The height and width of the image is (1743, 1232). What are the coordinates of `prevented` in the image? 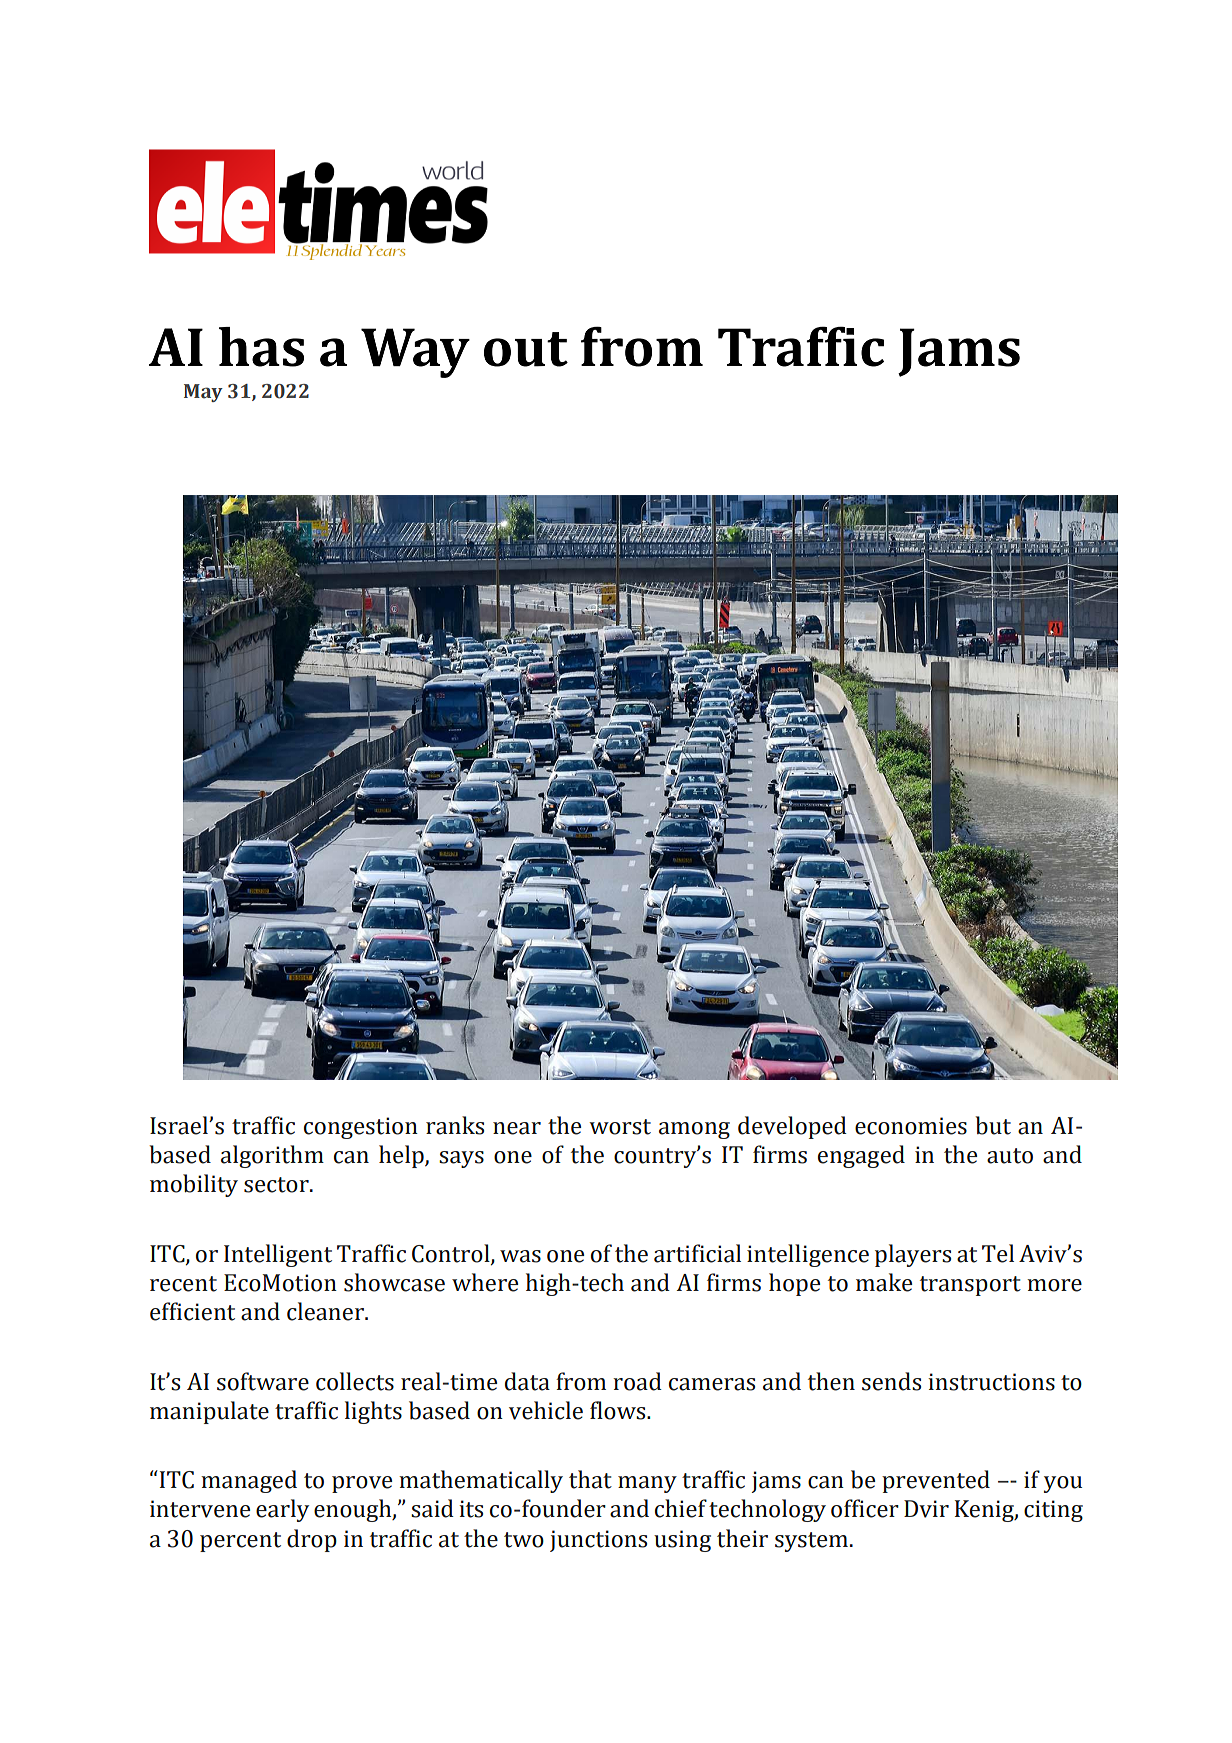 It's located at (936, 1481).
